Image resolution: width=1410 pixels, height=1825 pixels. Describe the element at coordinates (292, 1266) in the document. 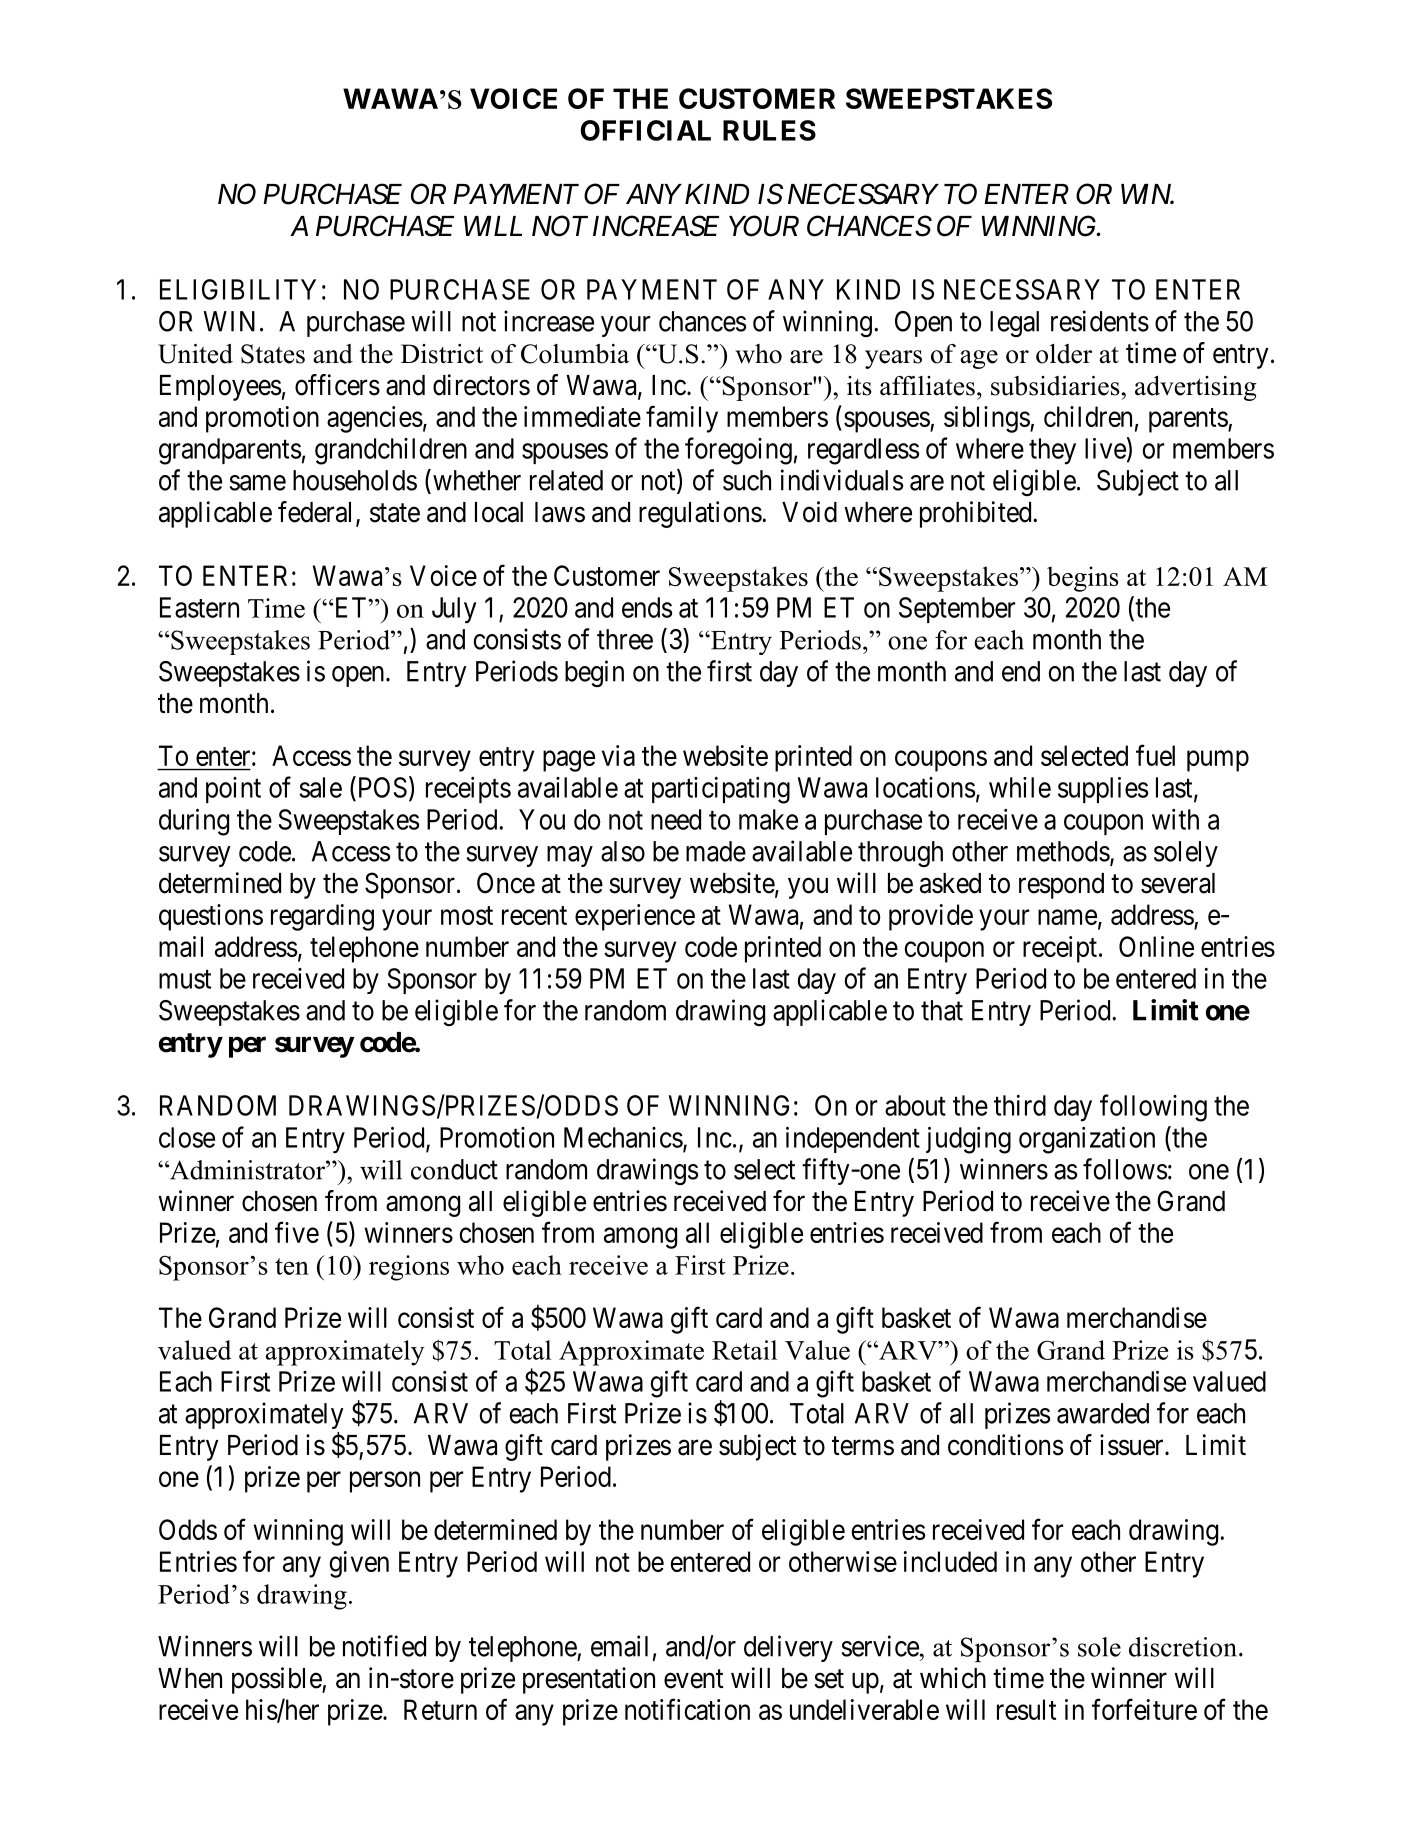

I see `ten` at that location.
